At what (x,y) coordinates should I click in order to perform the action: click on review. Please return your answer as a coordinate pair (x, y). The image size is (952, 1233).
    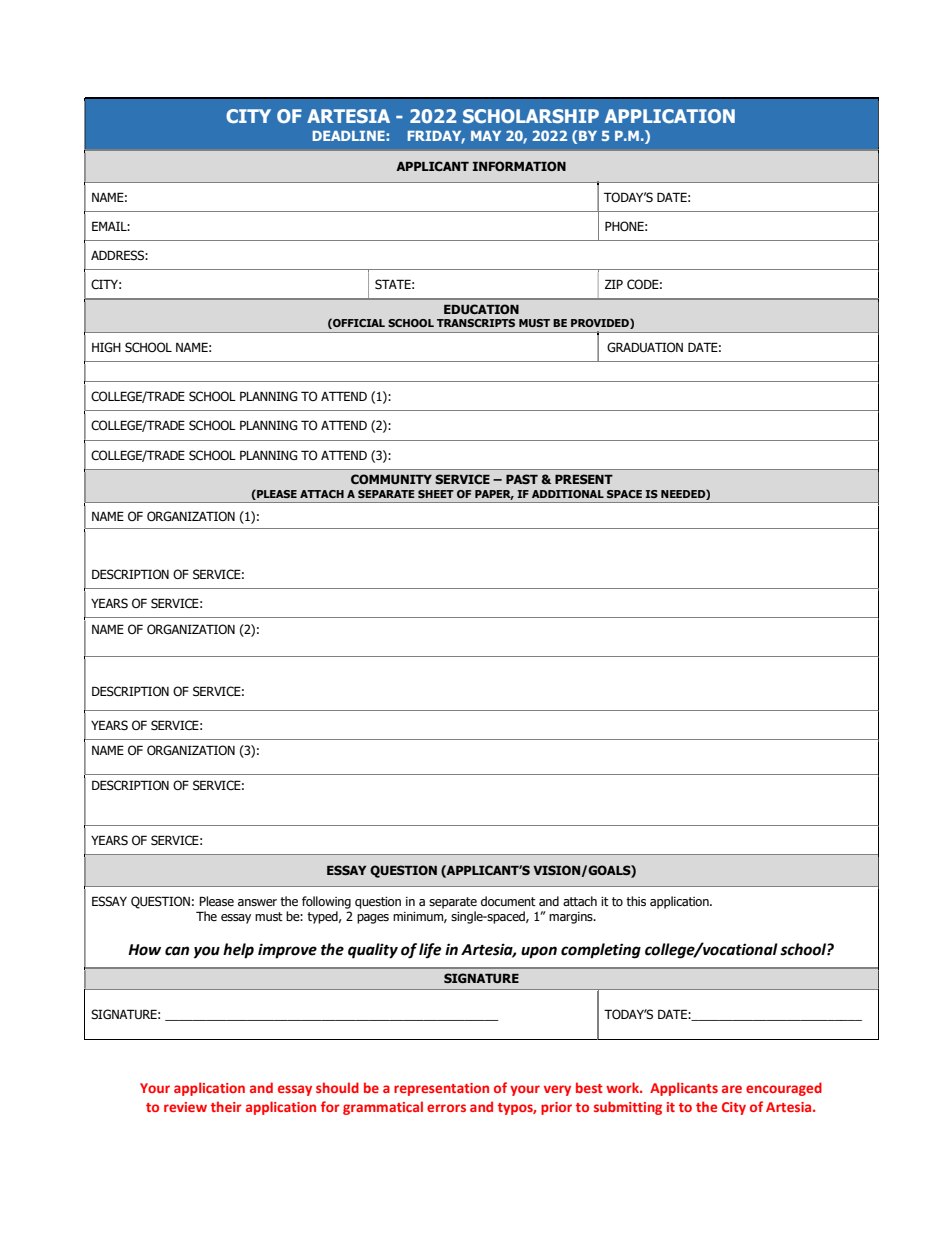
    Looking at the image, I should click on (185, 1107).
